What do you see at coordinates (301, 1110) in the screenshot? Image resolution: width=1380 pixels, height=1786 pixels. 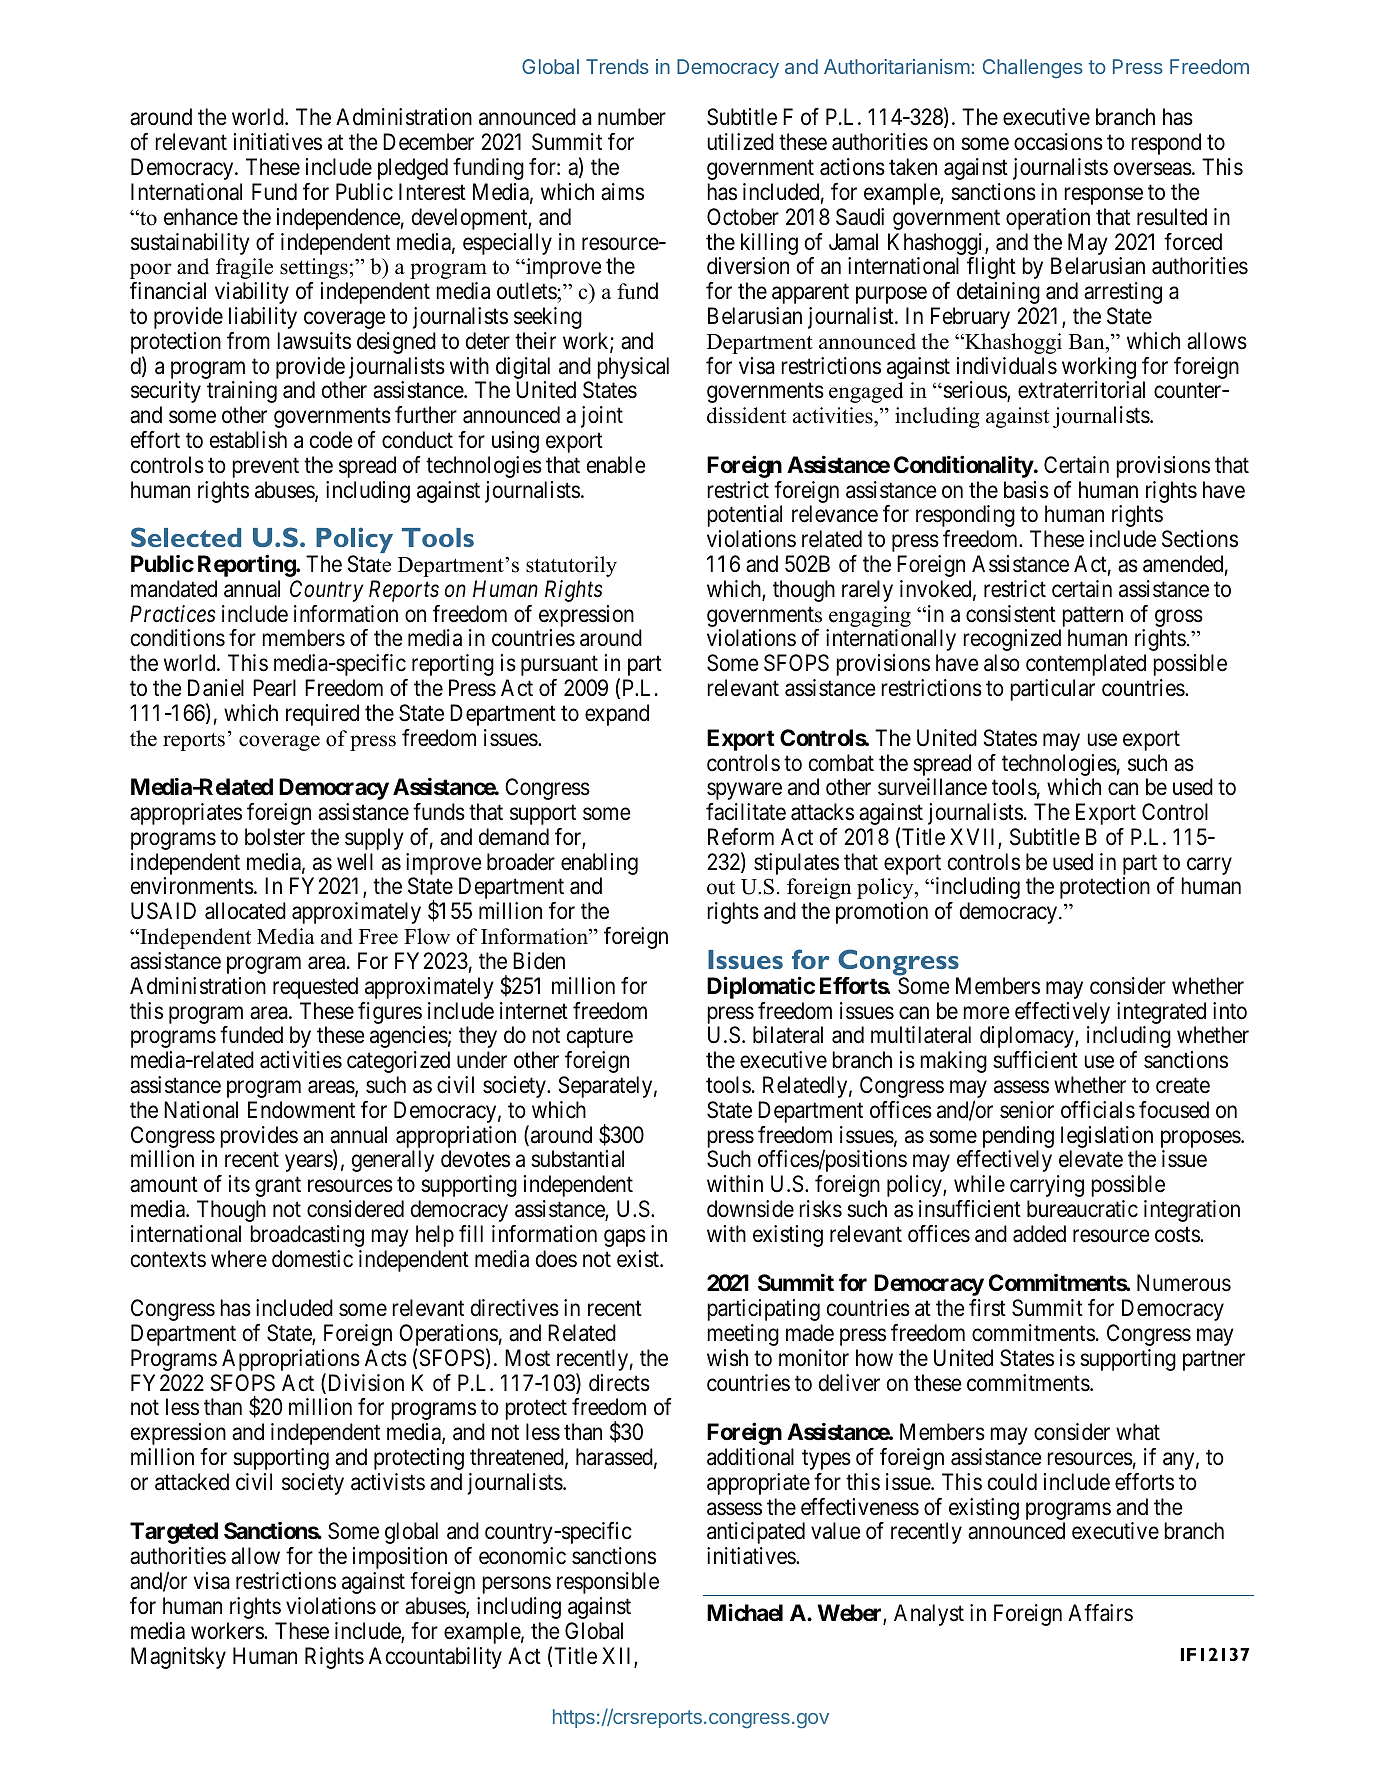 I see `Endowment` at bounding box center [301, 1110].
